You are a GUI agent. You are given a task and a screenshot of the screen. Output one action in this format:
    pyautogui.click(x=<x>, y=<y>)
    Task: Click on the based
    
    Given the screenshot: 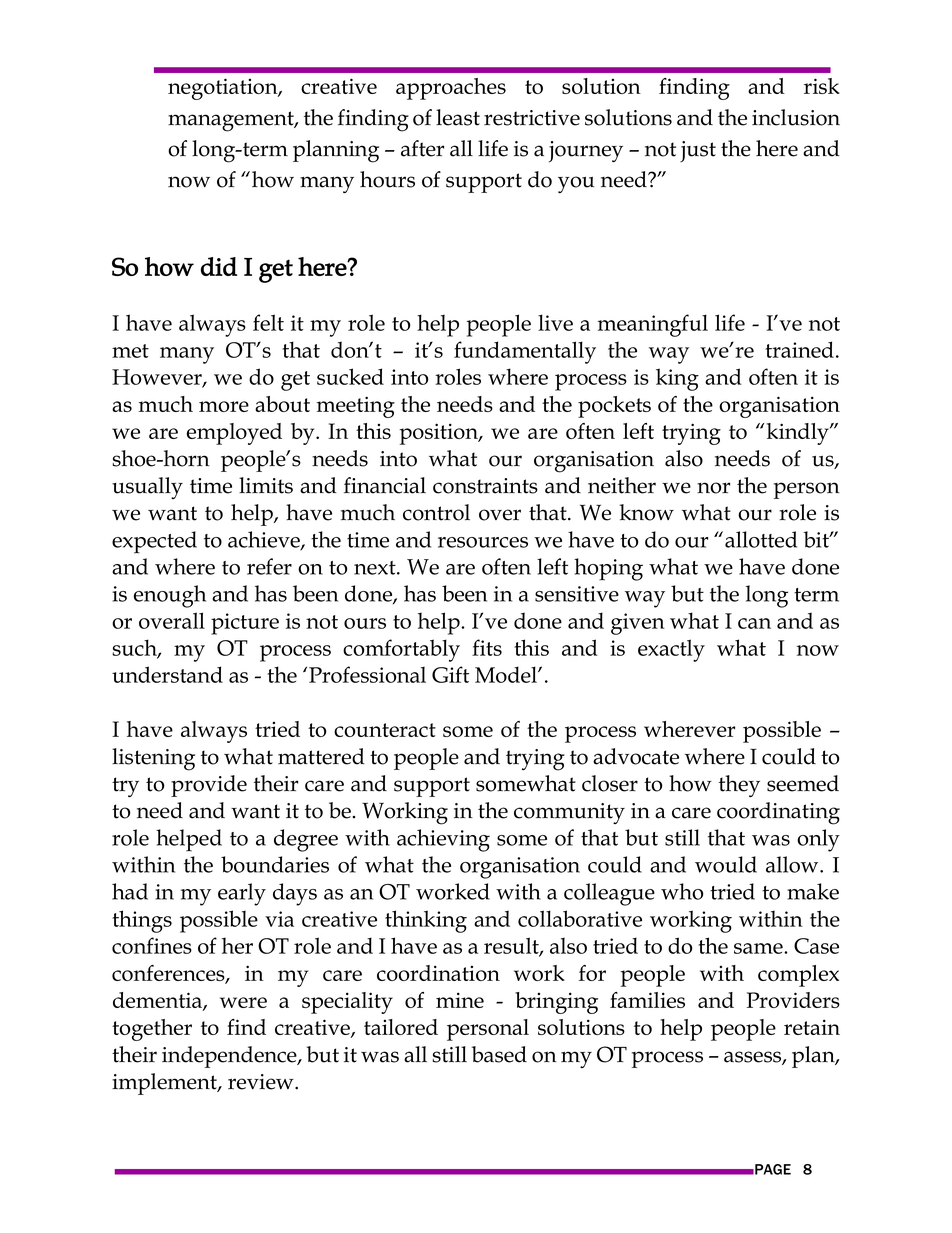 What is the action you would take?
    pyautogui.click(x=499, y=1054)
